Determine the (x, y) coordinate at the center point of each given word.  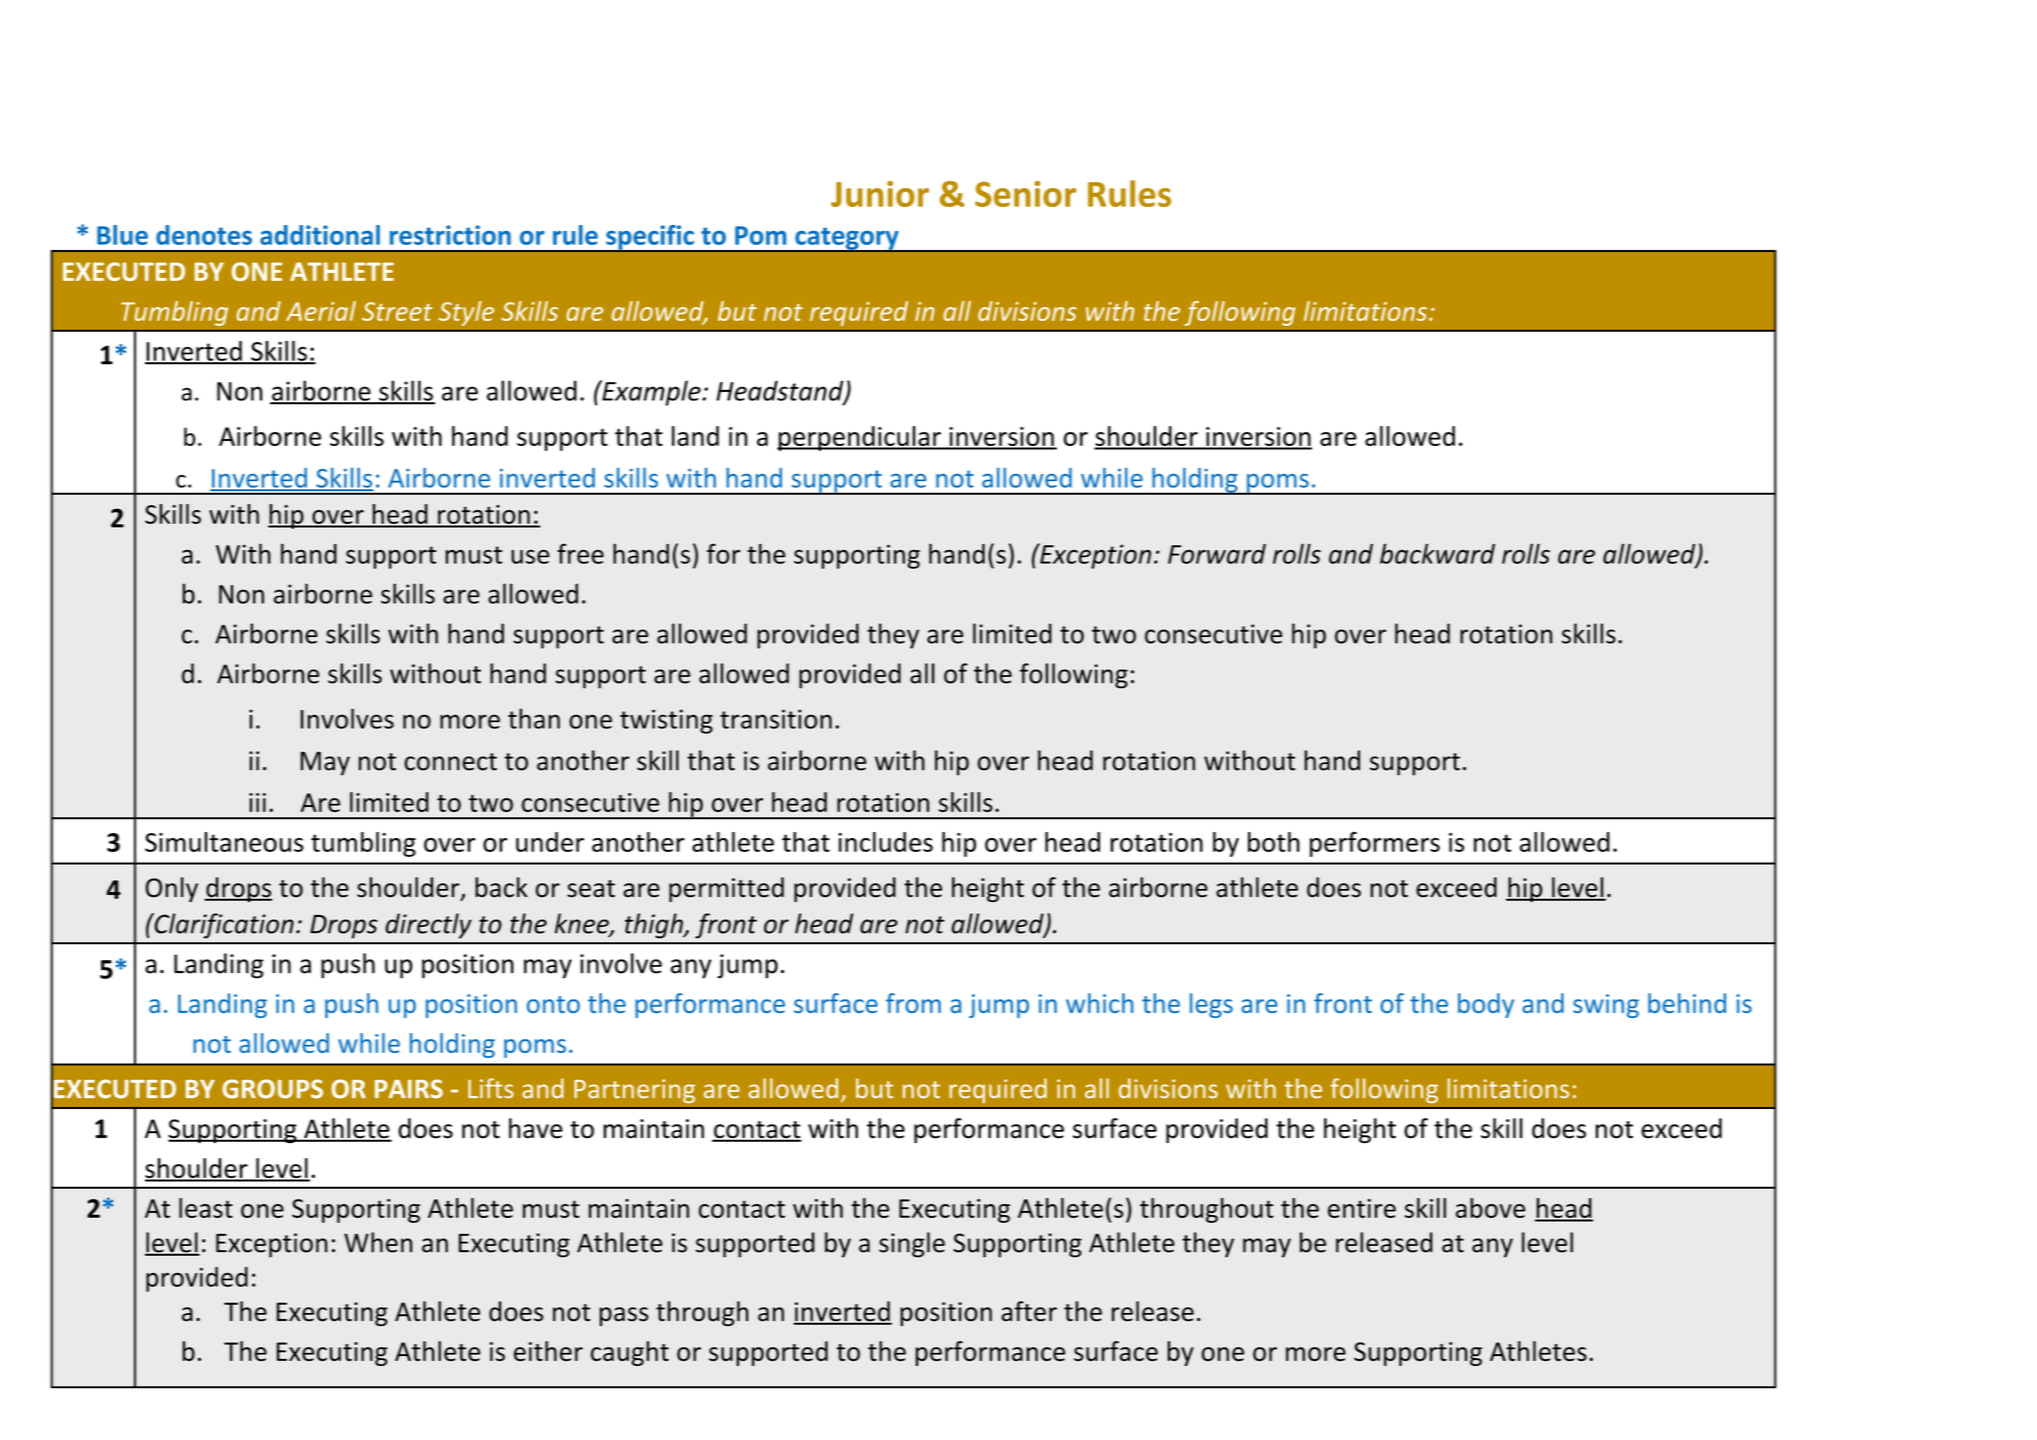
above (1490, 1208)
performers (1375, 844)
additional (320, 235)
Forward (1217, 554)
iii (257, 802)
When (378, 1242)
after (1029, 1311)
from (913, 1003)
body (1486, 1005)
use (530, 557)
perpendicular (860, 438)
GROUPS (272, 1089)
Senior (1025, 194)
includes (885, 842)
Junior (880, 194)
